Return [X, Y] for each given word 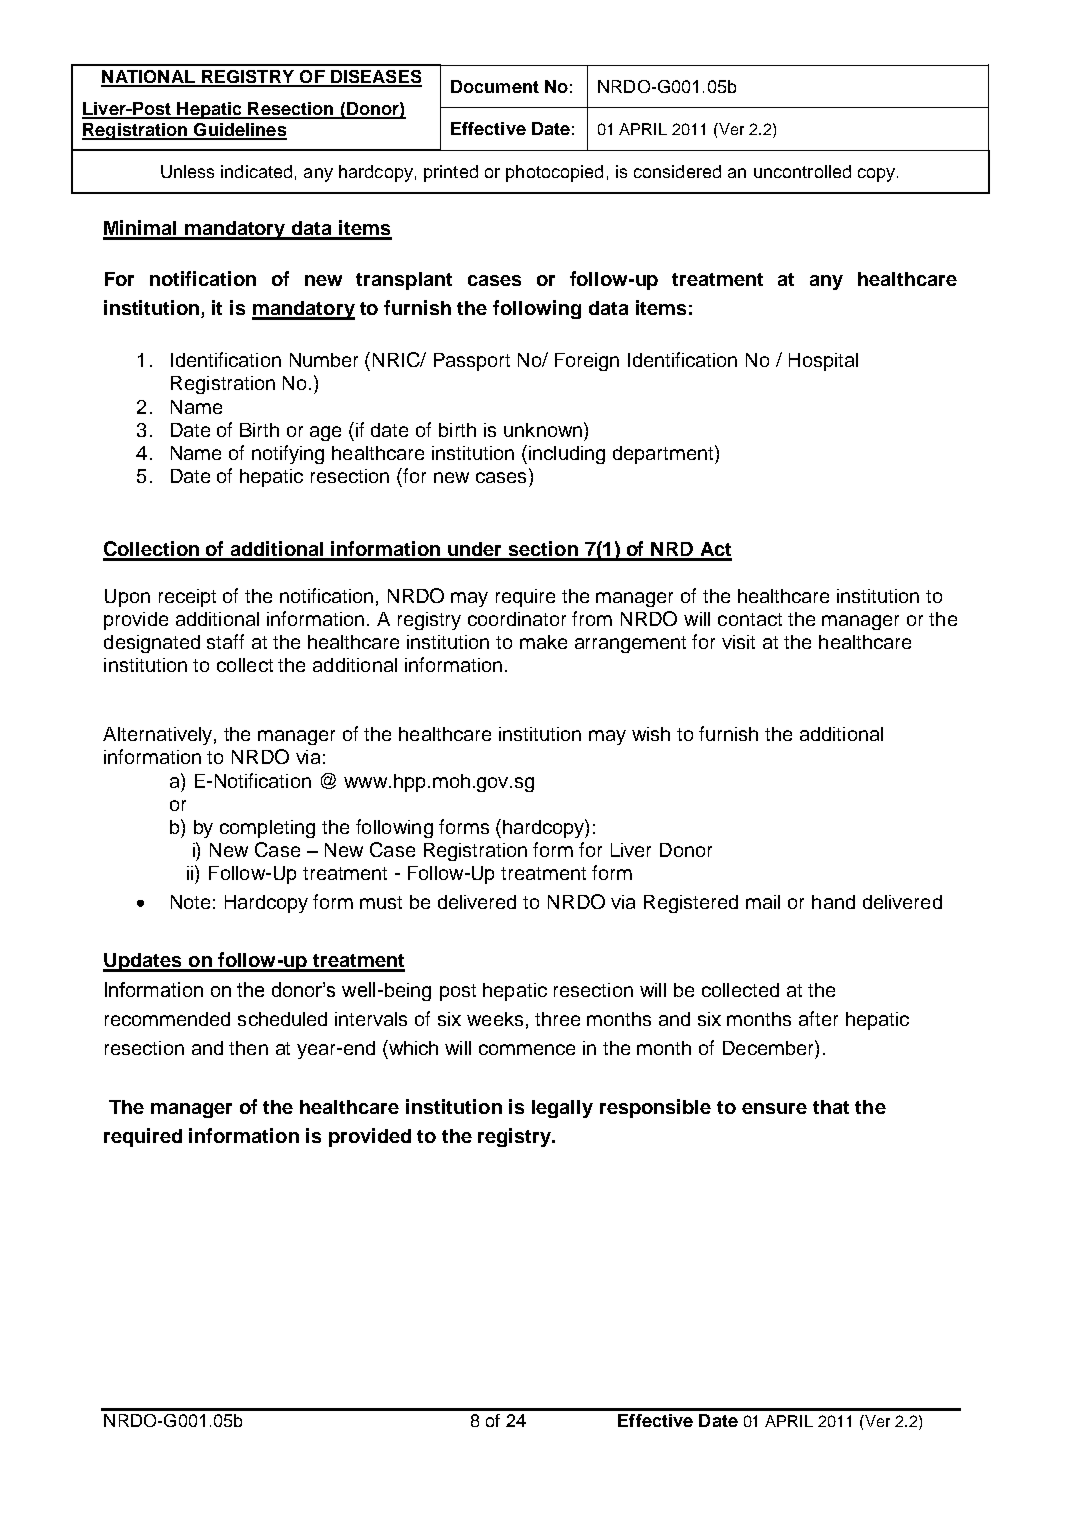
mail [763, 902]
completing [267, 829]
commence [527, 1049]
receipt [187, 598]
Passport [472, 362]
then [248, 1048]
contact [750, 619]
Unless [187, 171]
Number [324, 360]
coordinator [517, 619]
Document [495, 86]
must [381, 902]
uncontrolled [802, 171]
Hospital [823, 362]
